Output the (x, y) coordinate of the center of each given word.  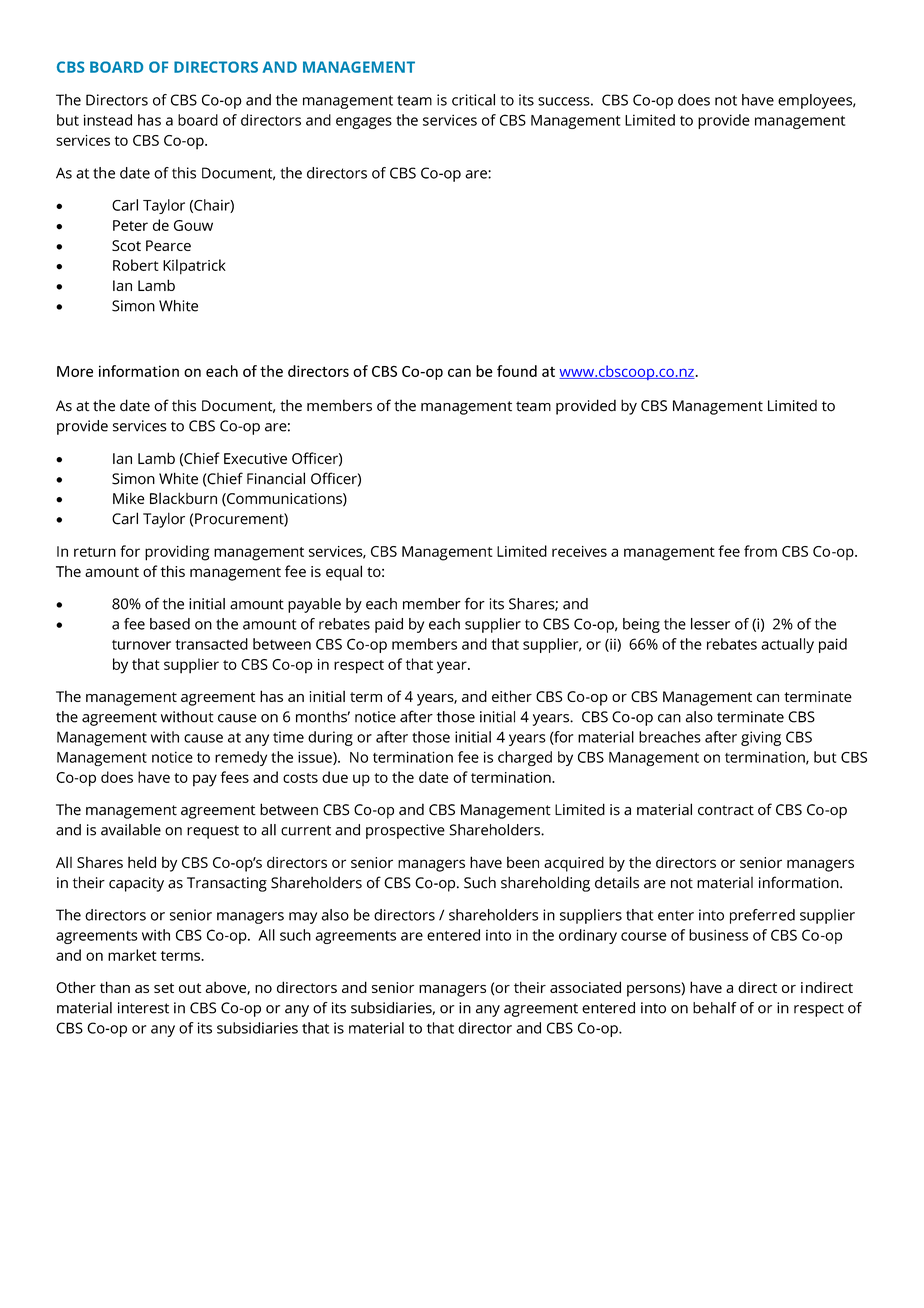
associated (585, 987)
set (164, 988)
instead (108, 120)
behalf (715, 1008)
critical (473, 100)
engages (364, 123)
